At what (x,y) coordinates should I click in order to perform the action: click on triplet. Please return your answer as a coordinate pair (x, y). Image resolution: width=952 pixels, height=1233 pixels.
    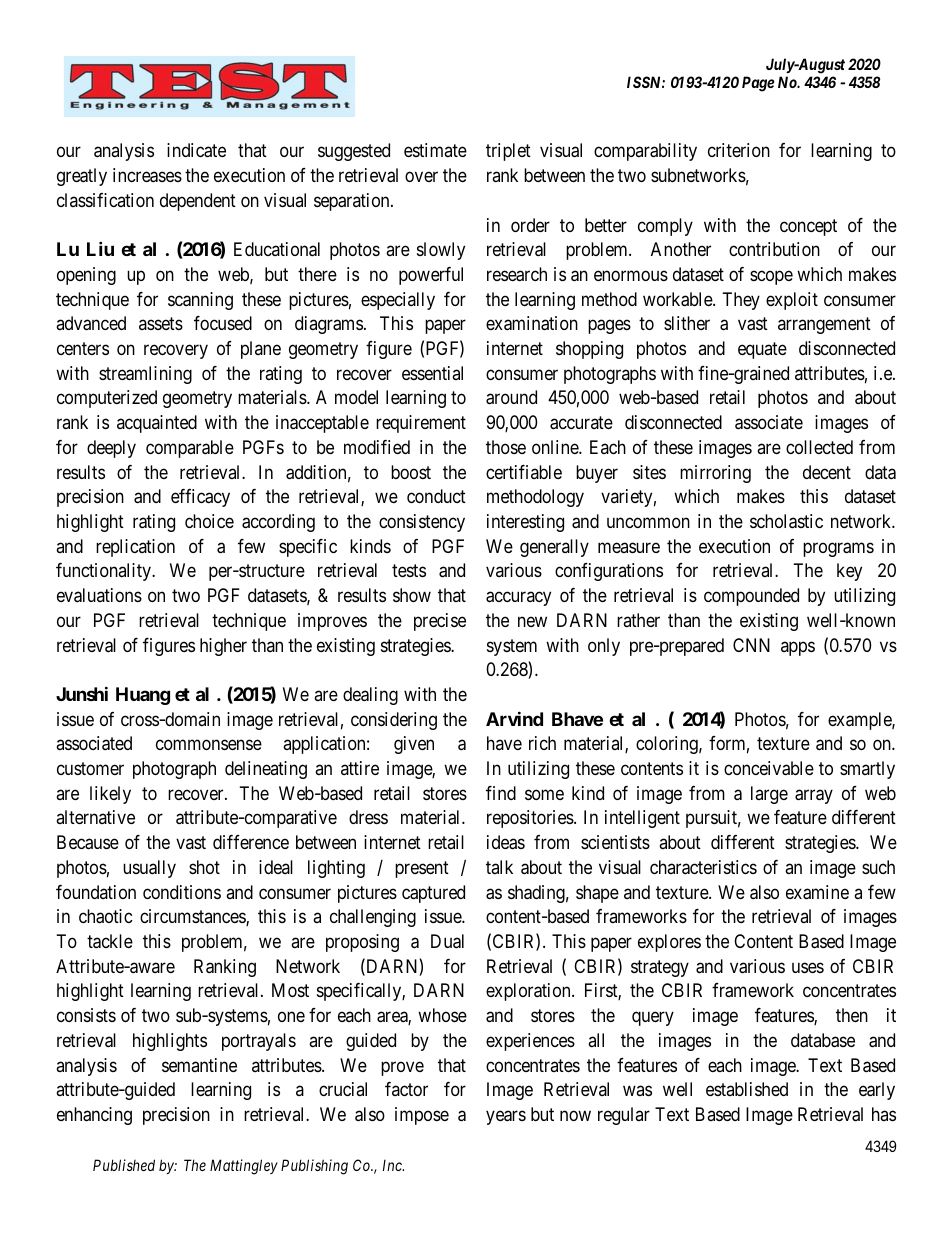
    Looking at the image, I should click on (508, 152).
